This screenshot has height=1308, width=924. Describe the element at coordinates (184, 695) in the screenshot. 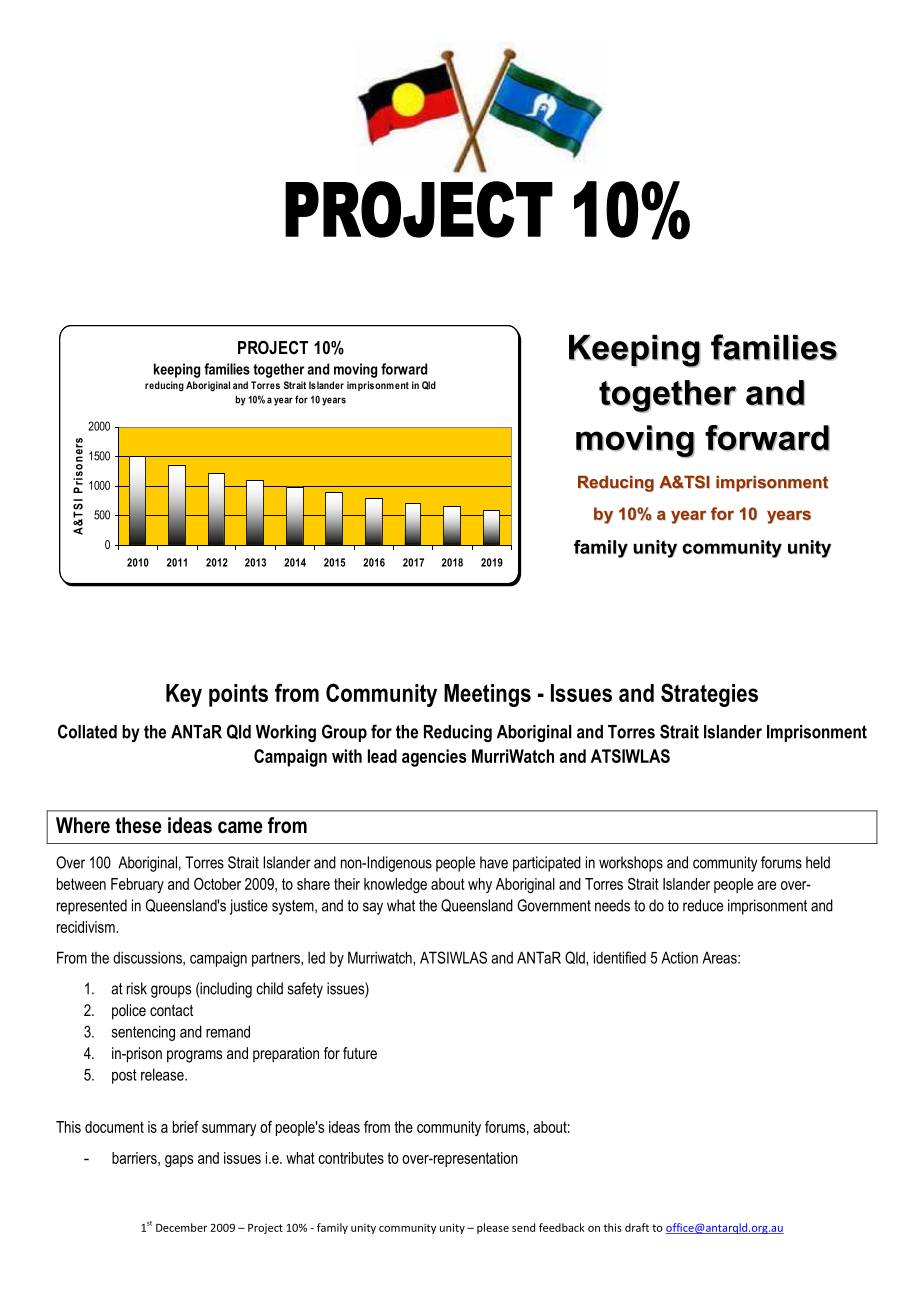

I see `Key` at that location.
